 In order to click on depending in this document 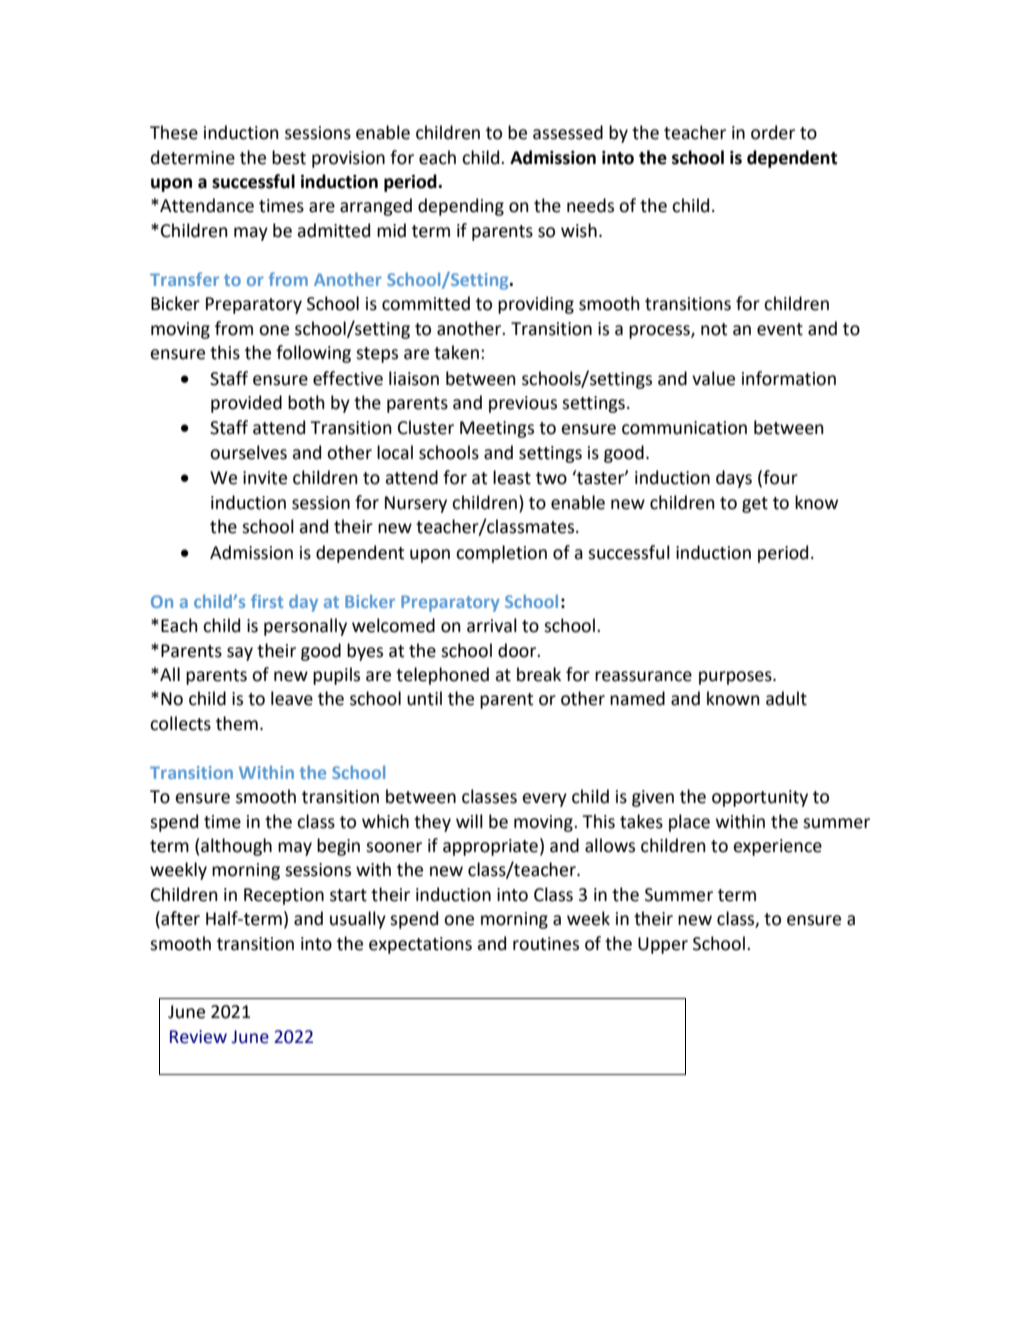, I will do `click(461, 207)`.
